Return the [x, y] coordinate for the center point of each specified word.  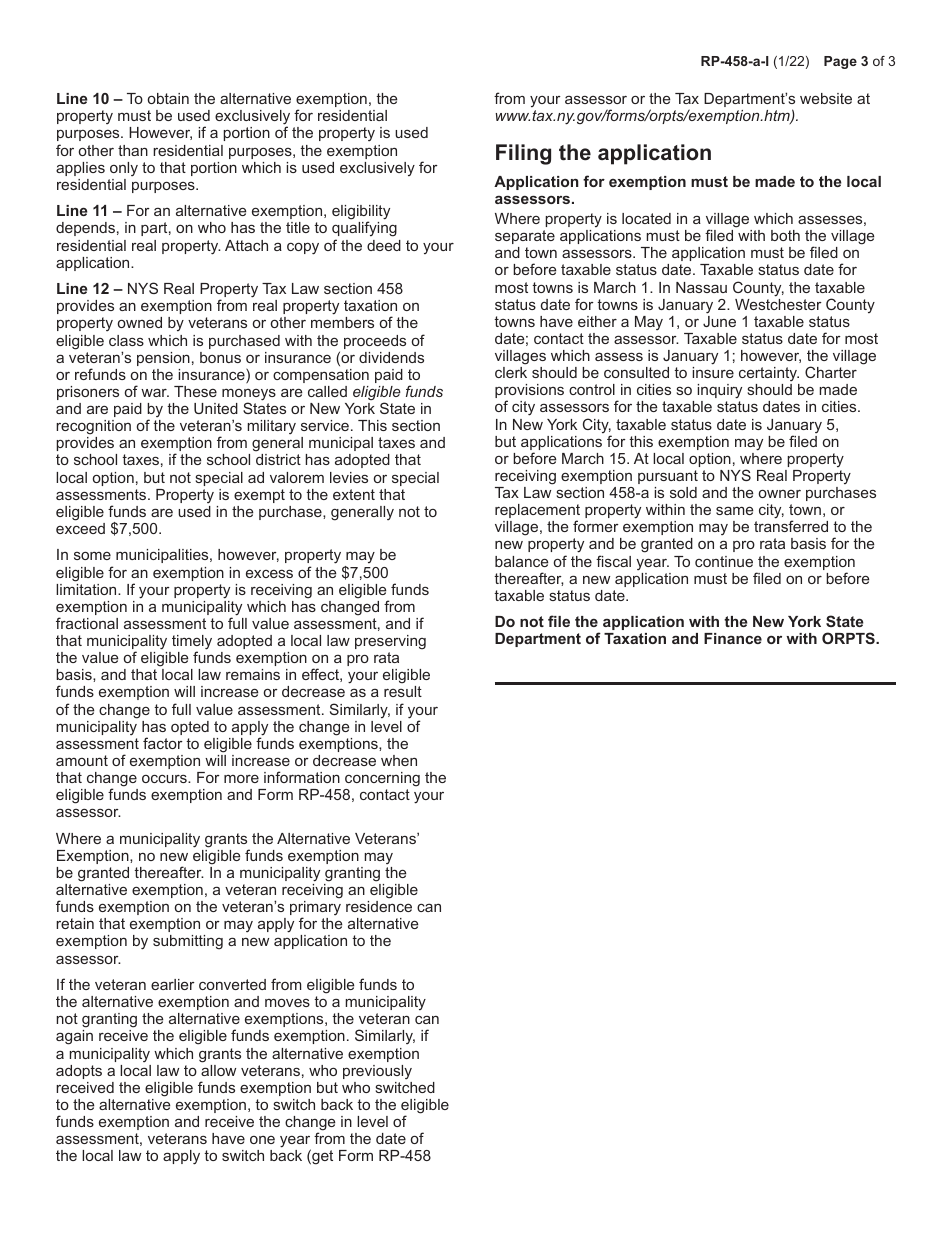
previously [377, 1072]
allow [218, 1070]
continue [724, 561]
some [92, 555]
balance [521, 561]
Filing [523, 154]
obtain [168, 98]
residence [379, 906]
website [826, 98]
